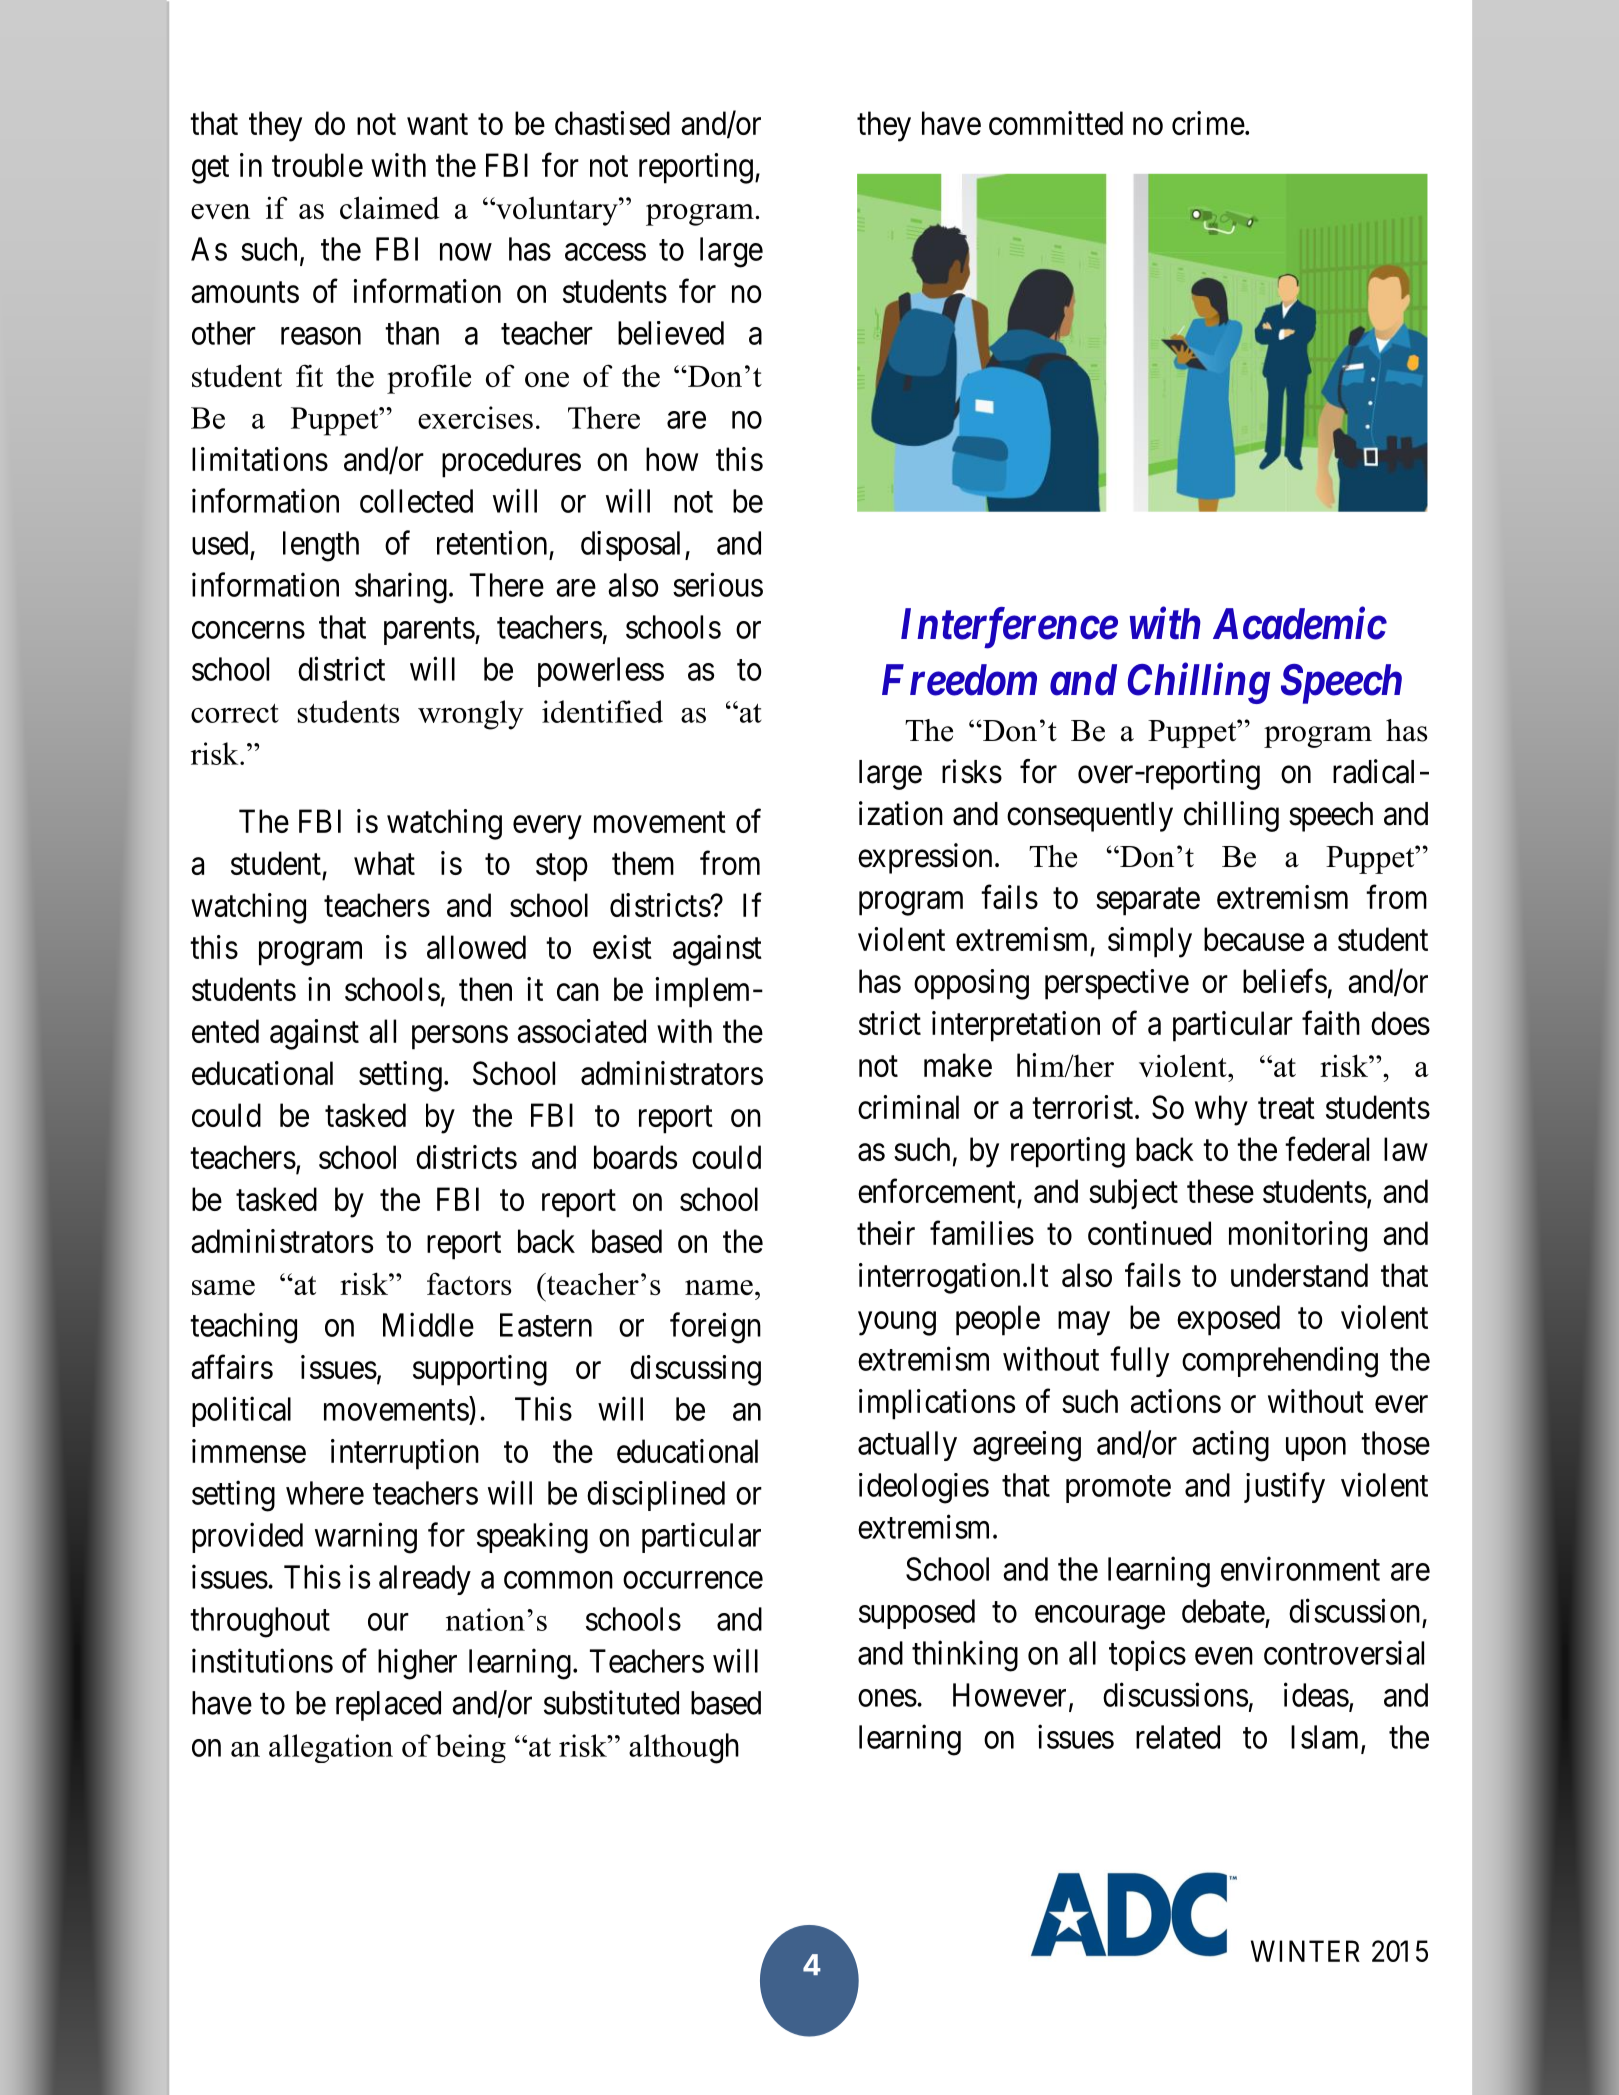  I want to click on factors, so click(469, 1283).
